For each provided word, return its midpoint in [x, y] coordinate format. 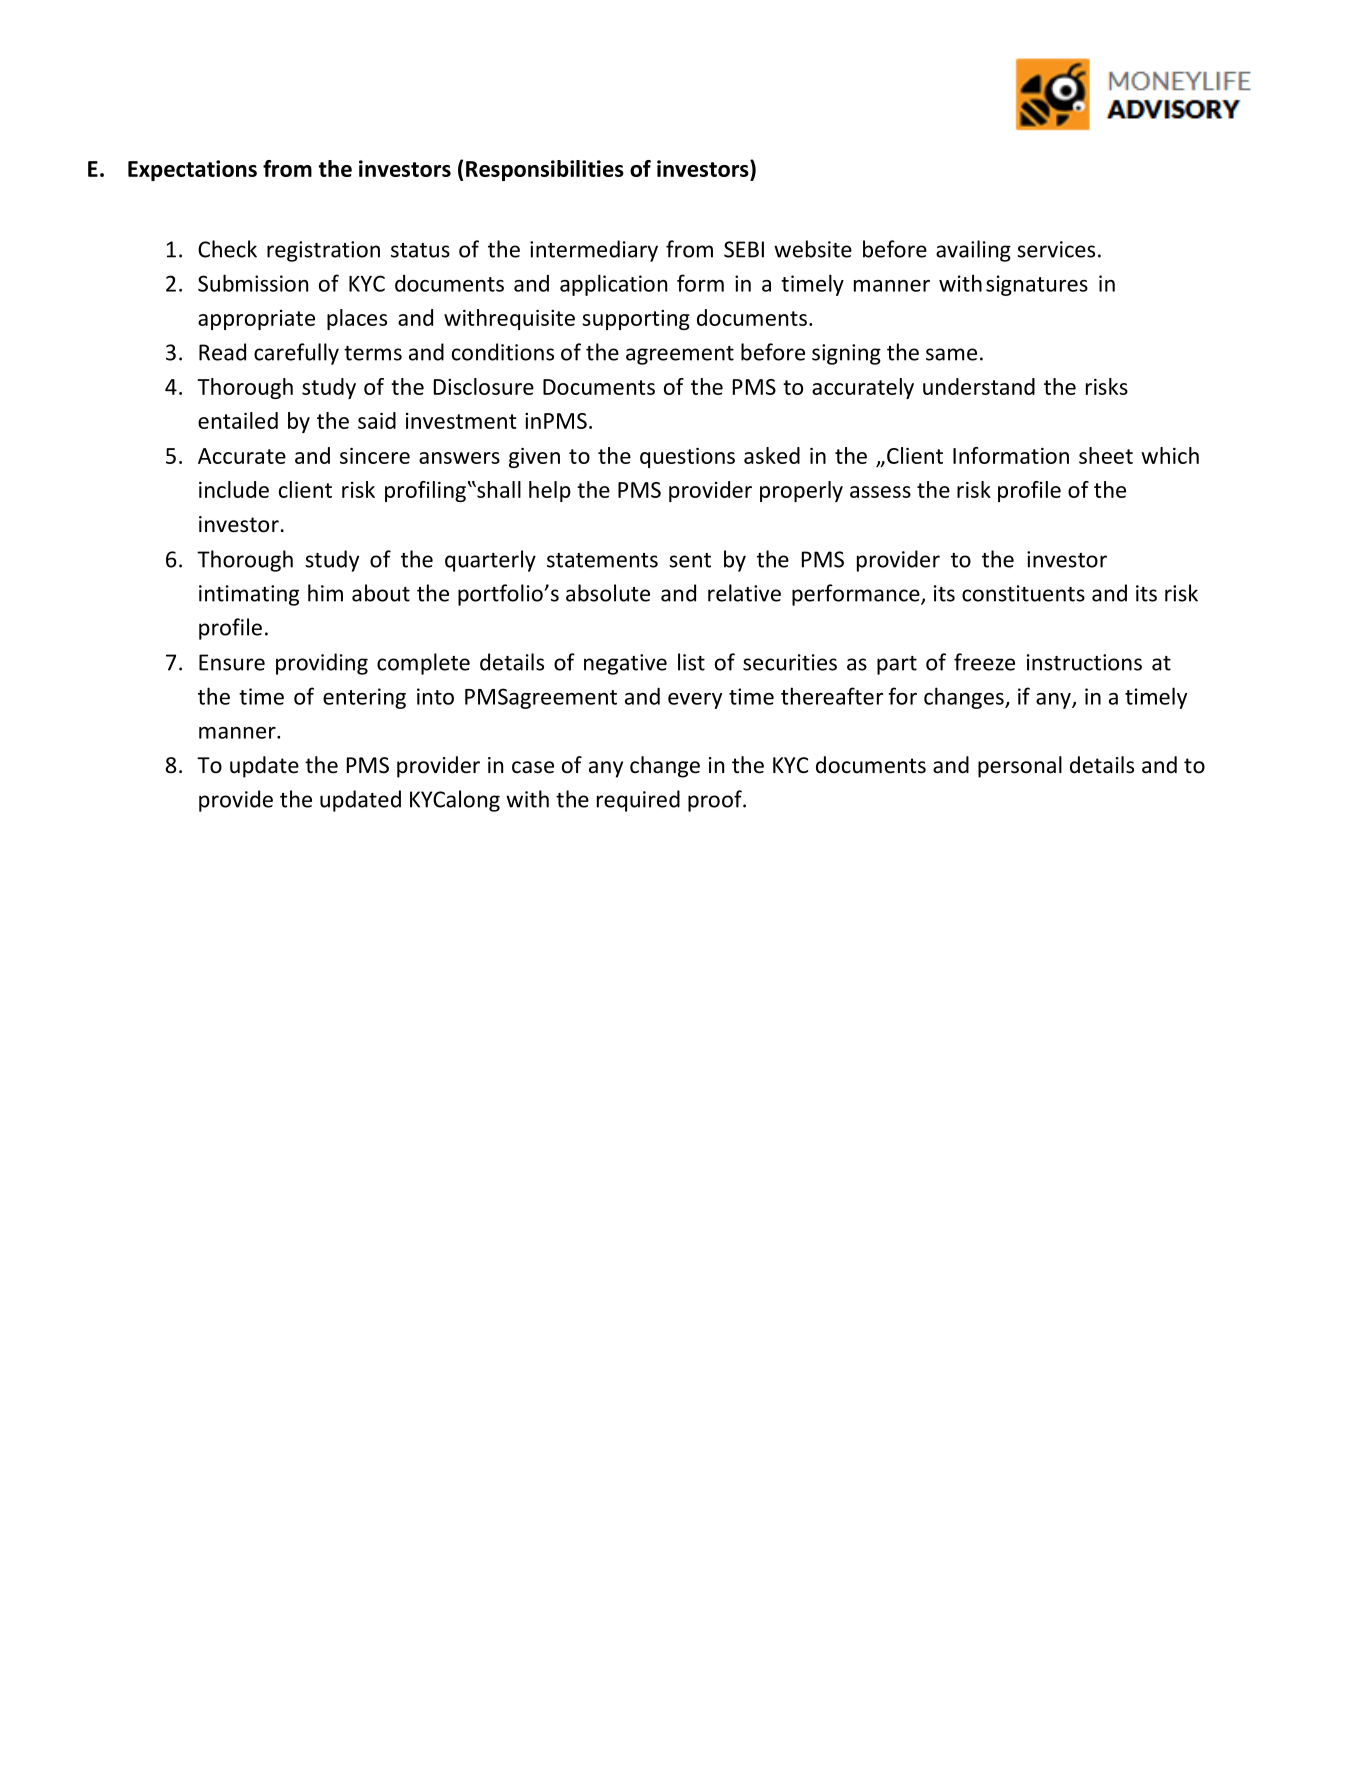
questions [687, 458]
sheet [1106, 455]
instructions [1084, 662]
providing [322, 664]
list [691, 662]
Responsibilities [545, 170]
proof [716, 801]
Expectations [192, 170]
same [951, 354]
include [234, 489]
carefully [296, 354]
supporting [636, 320]
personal [1020, 767]
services [1056, 249]
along [473, 801]
